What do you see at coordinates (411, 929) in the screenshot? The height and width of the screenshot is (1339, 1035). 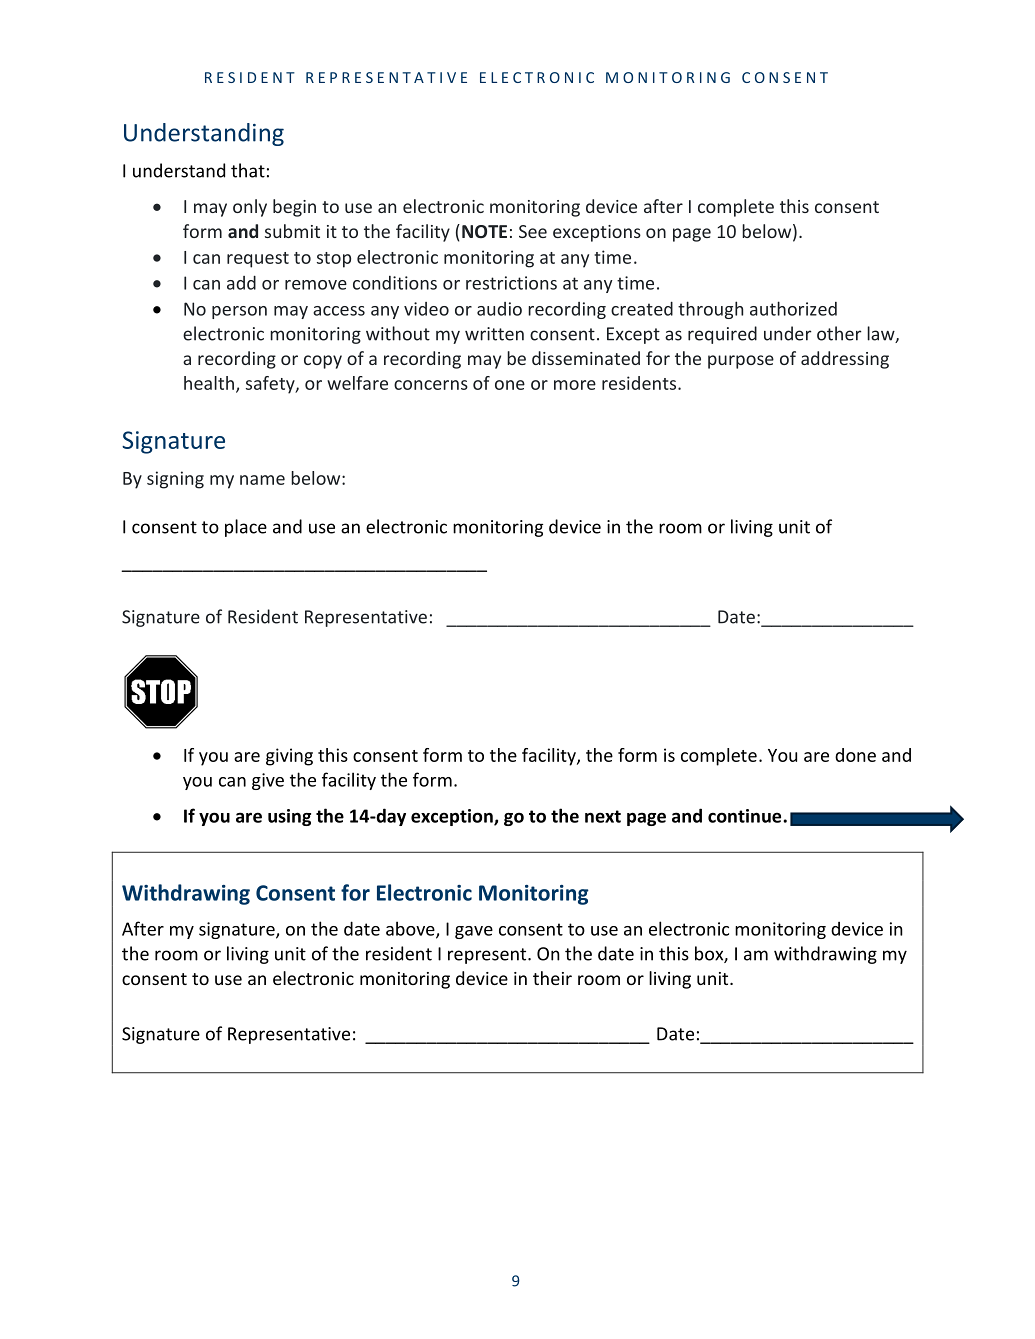 I see `above` at bounding box center [411, 929].
